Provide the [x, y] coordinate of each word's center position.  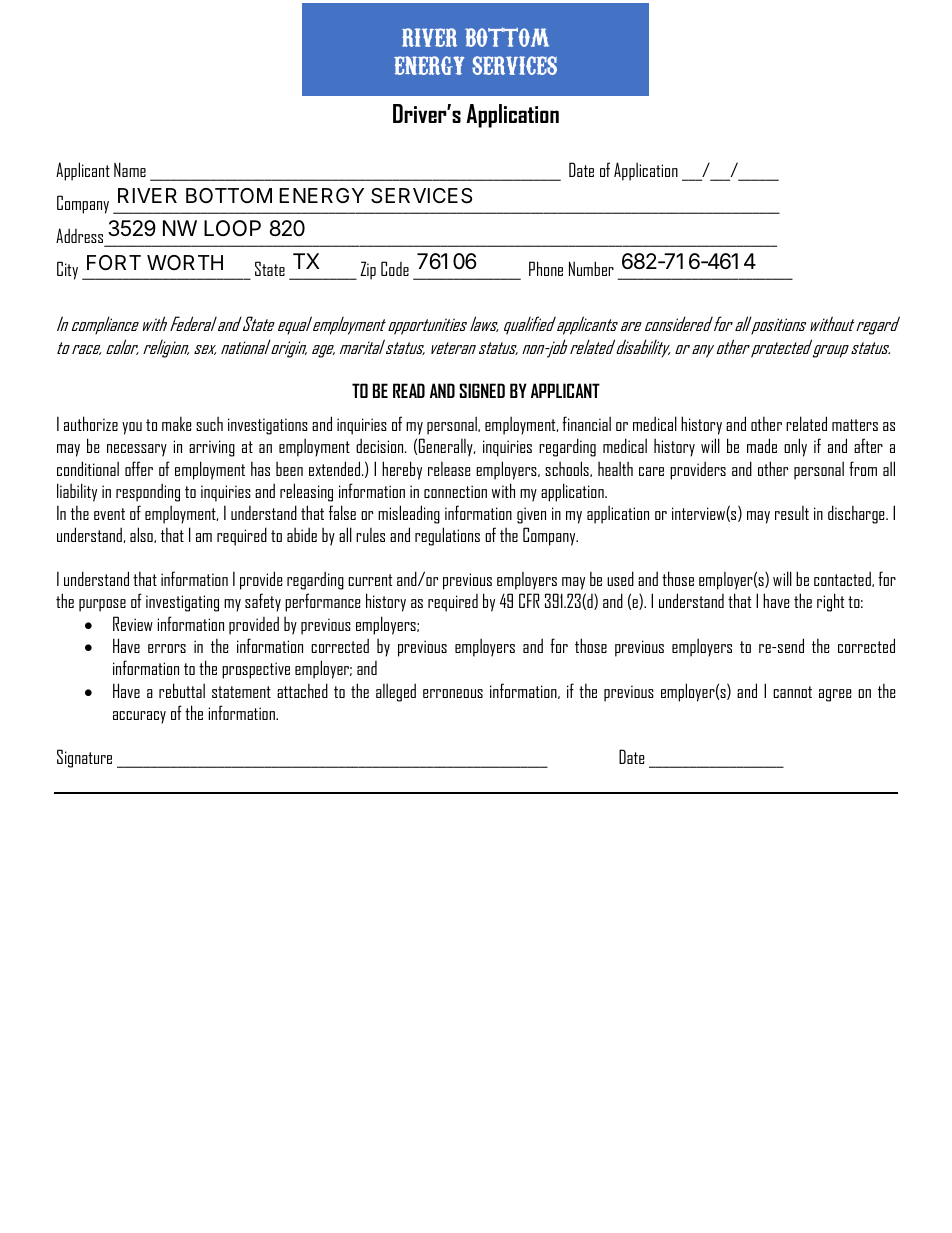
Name [130, 169]
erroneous [453, 693]
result [792, 513]
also [142, 535]
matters [855, 425]
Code [395, 268]
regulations [447, 536]
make [177, 423]
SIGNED [482, 390]
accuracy [139, 717]
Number [591, 268]
